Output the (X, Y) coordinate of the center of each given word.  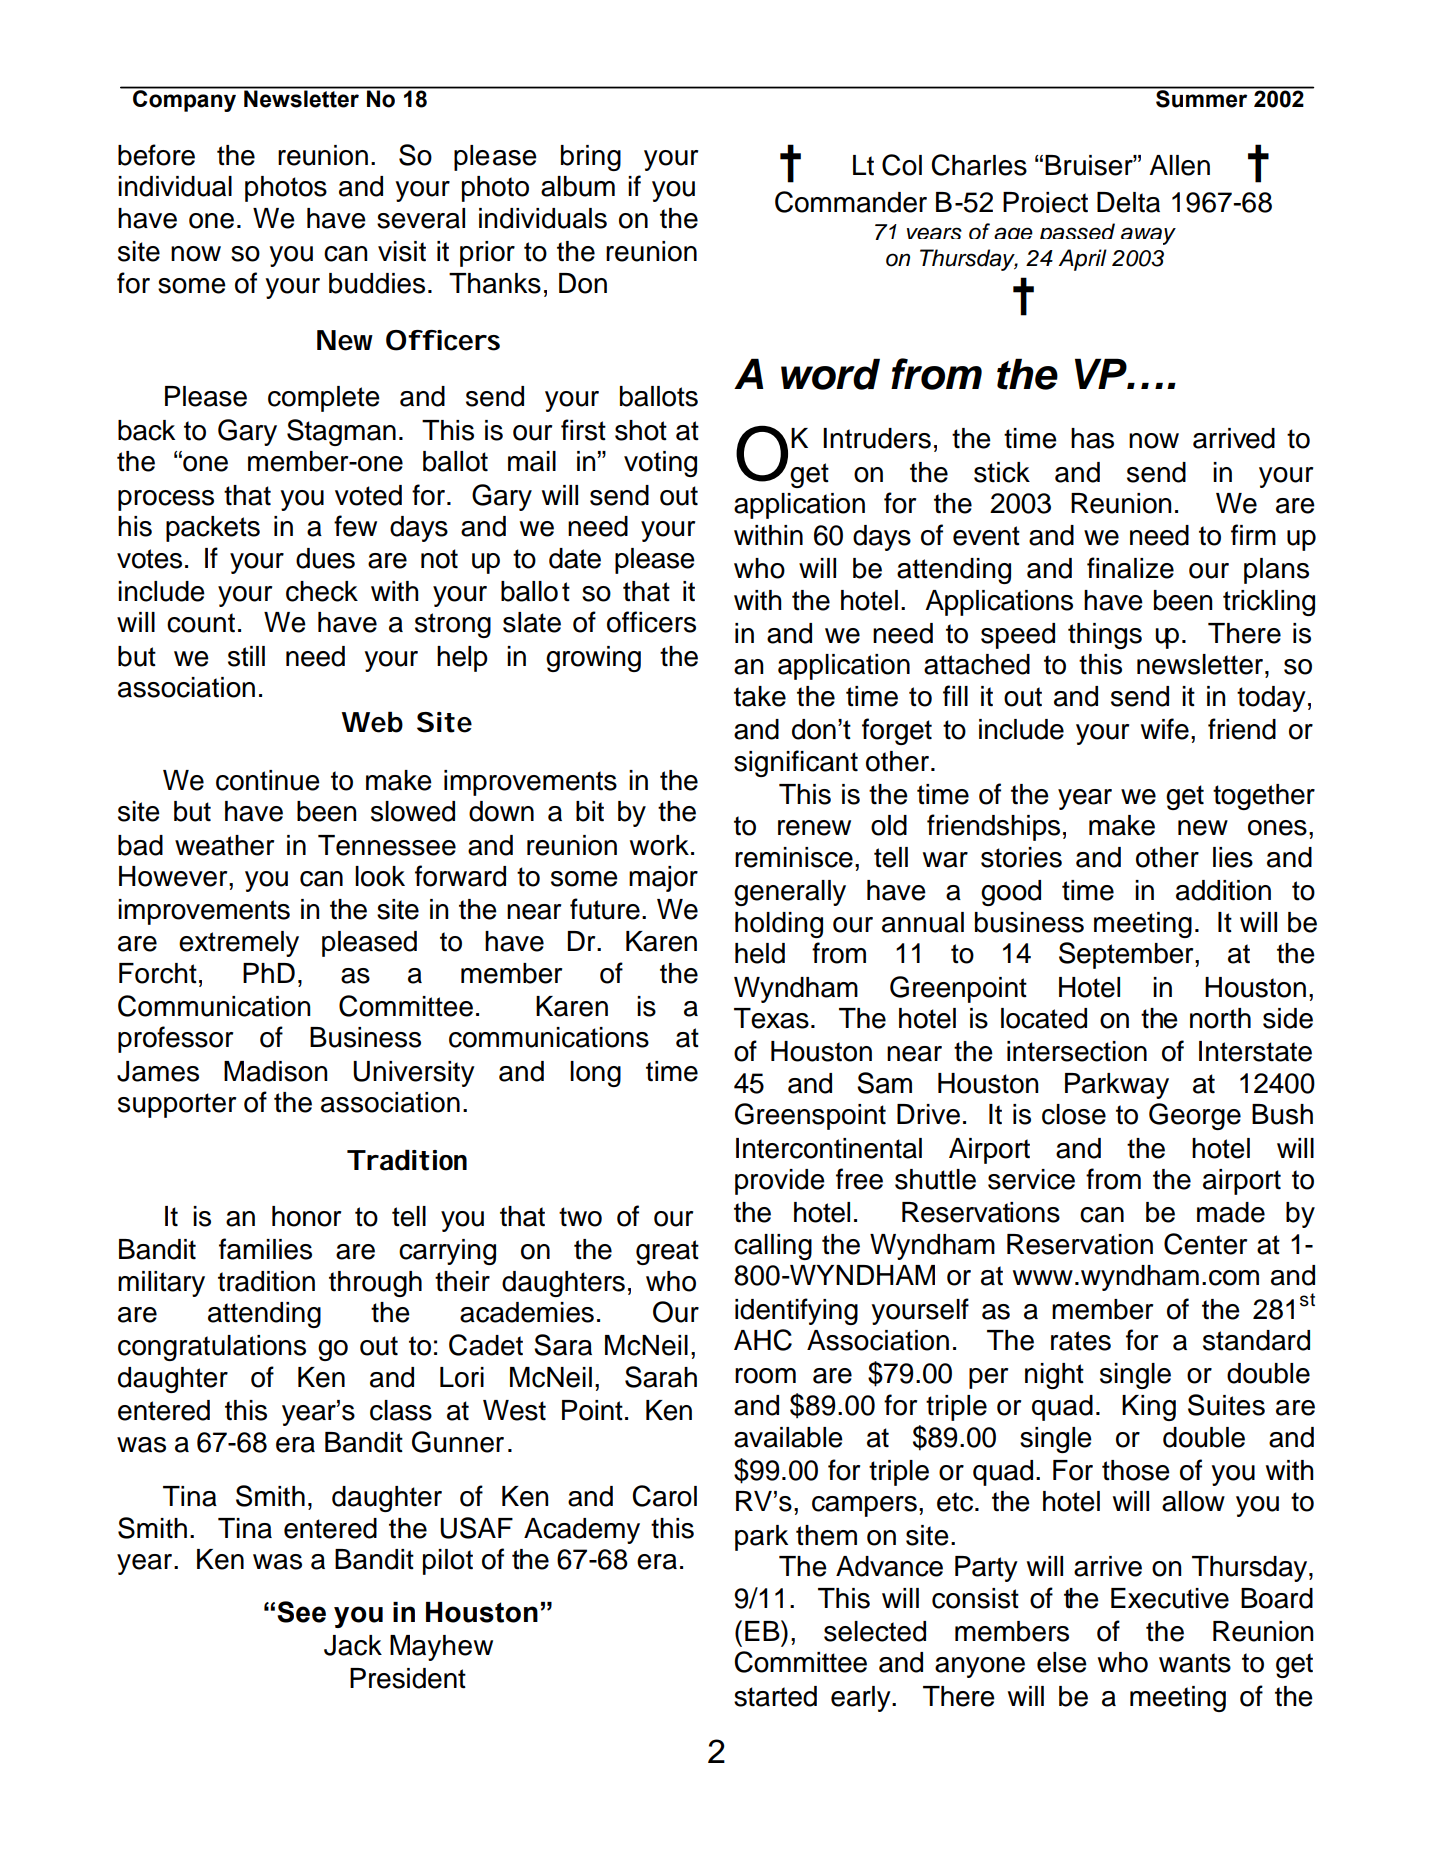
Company (184, 100)
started (775, 1696)
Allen (1179, 165)
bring (591, 158)
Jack (353, 1645)
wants (1195, 1663)
